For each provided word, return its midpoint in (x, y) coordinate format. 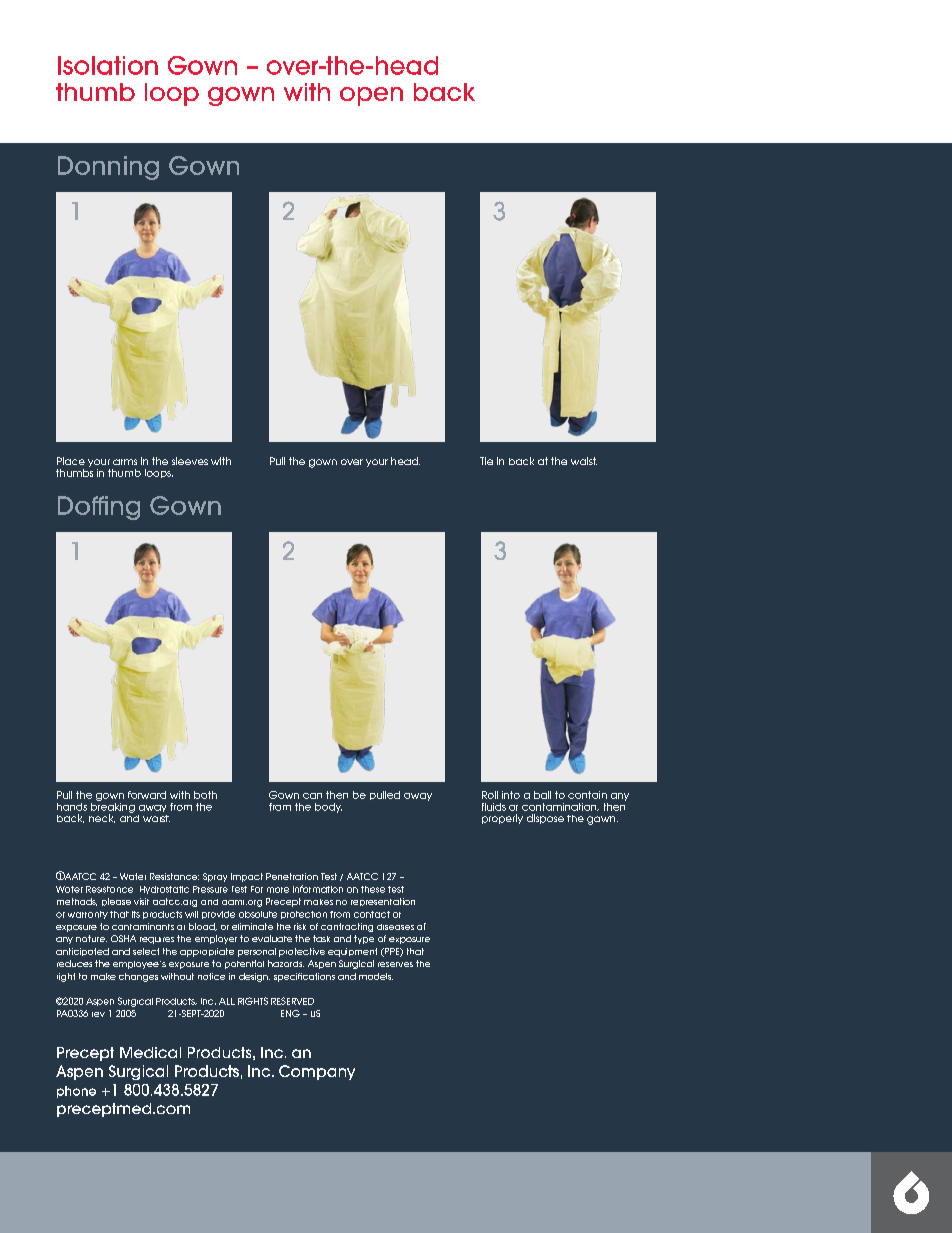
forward (147, 795)
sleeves (190, 461)
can (312, 796)
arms (125, 462)
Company (317, 1072)
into (511, 795)
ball (542, 795)
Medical (150, 1052)
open (371, 96)
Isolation (108, 65)
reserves (395, 964)
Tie (486, 461)
